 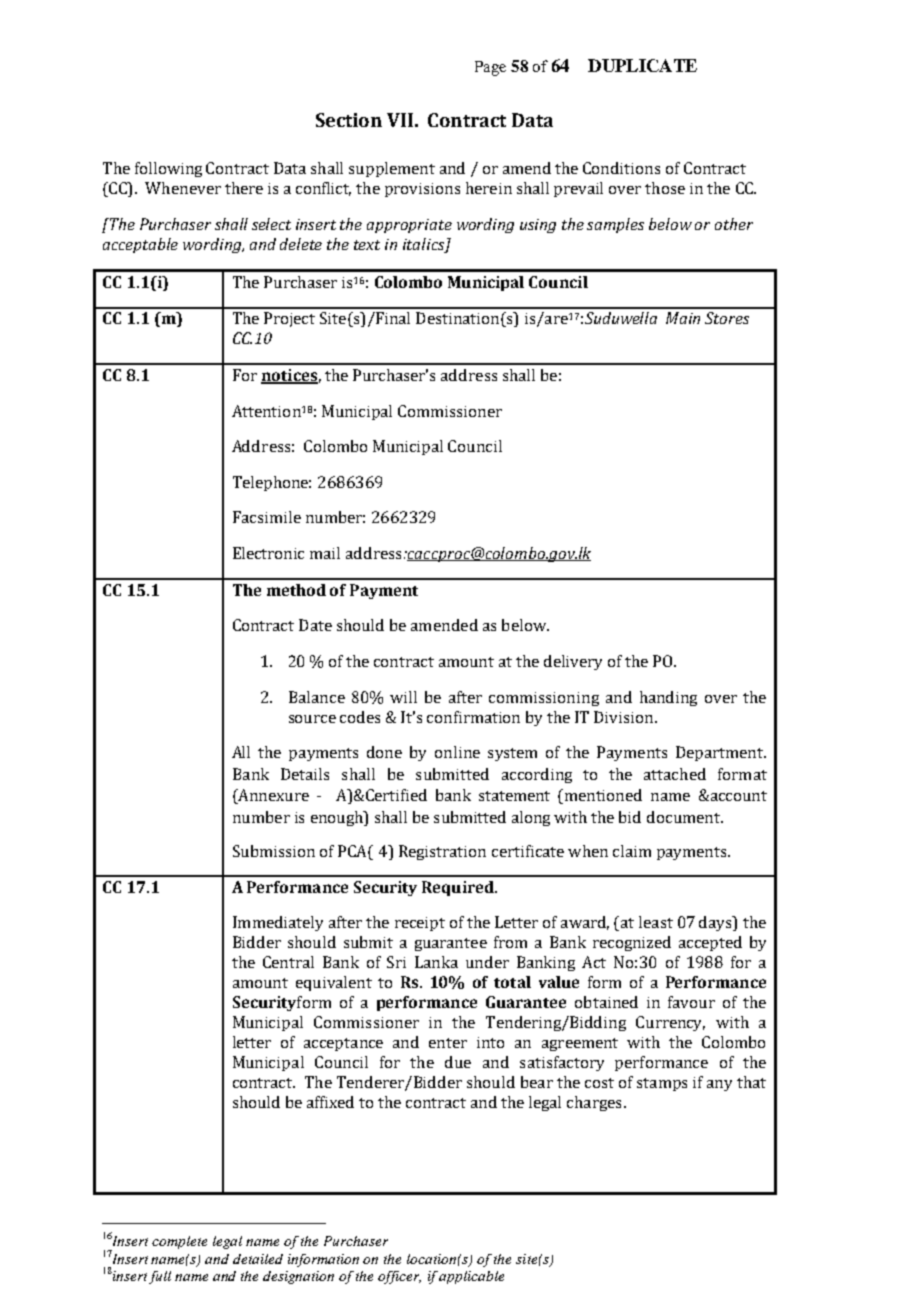 I want to click on Electronic, so click(x=268, y=553).
